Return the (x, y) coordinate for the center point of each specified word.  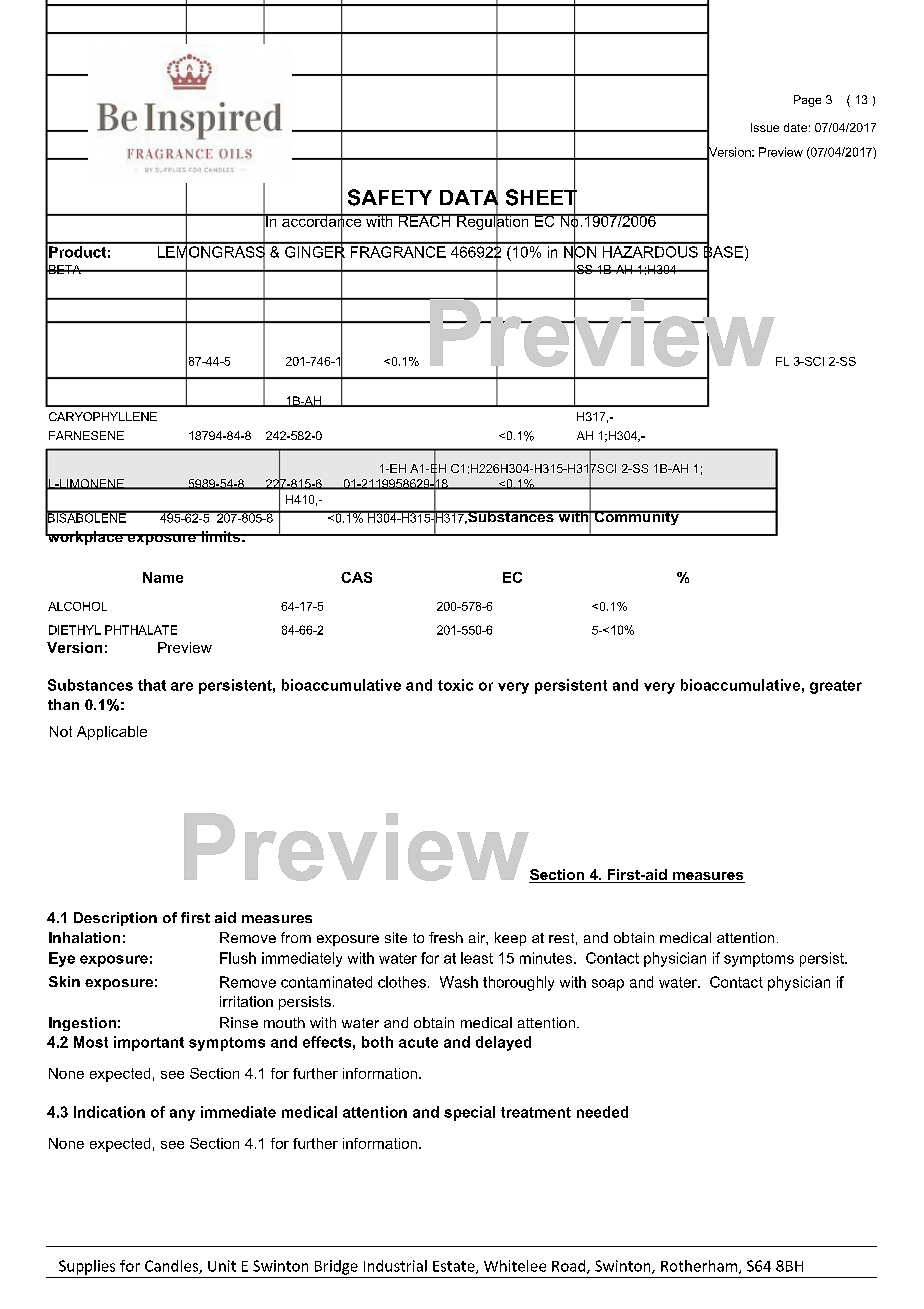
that (152, 685)
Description (115, 919)
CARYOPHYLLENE (103, 416)
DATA (469, 197)
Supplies (87, 1267)
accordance (322, 221)
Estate (455, 1267)
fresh (446, 937)
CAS (356, 577)
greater (836, 687)
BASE (723, 252)
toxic (455, 685)
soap (608, 985)
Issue (765, 127)
